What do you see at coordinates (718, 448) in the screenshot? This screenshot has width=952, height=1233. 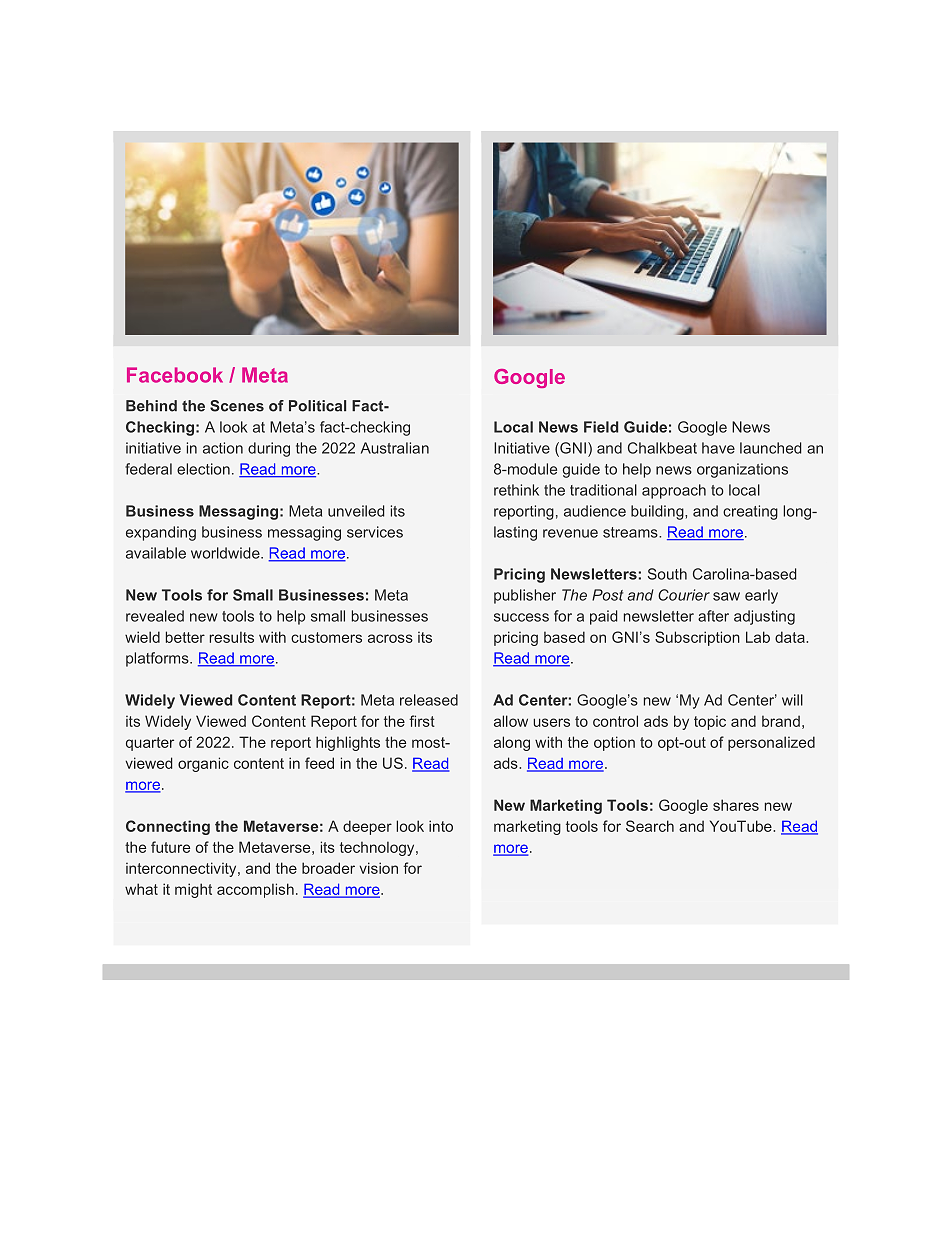 I see `have` at bounding box center [718, 448].
